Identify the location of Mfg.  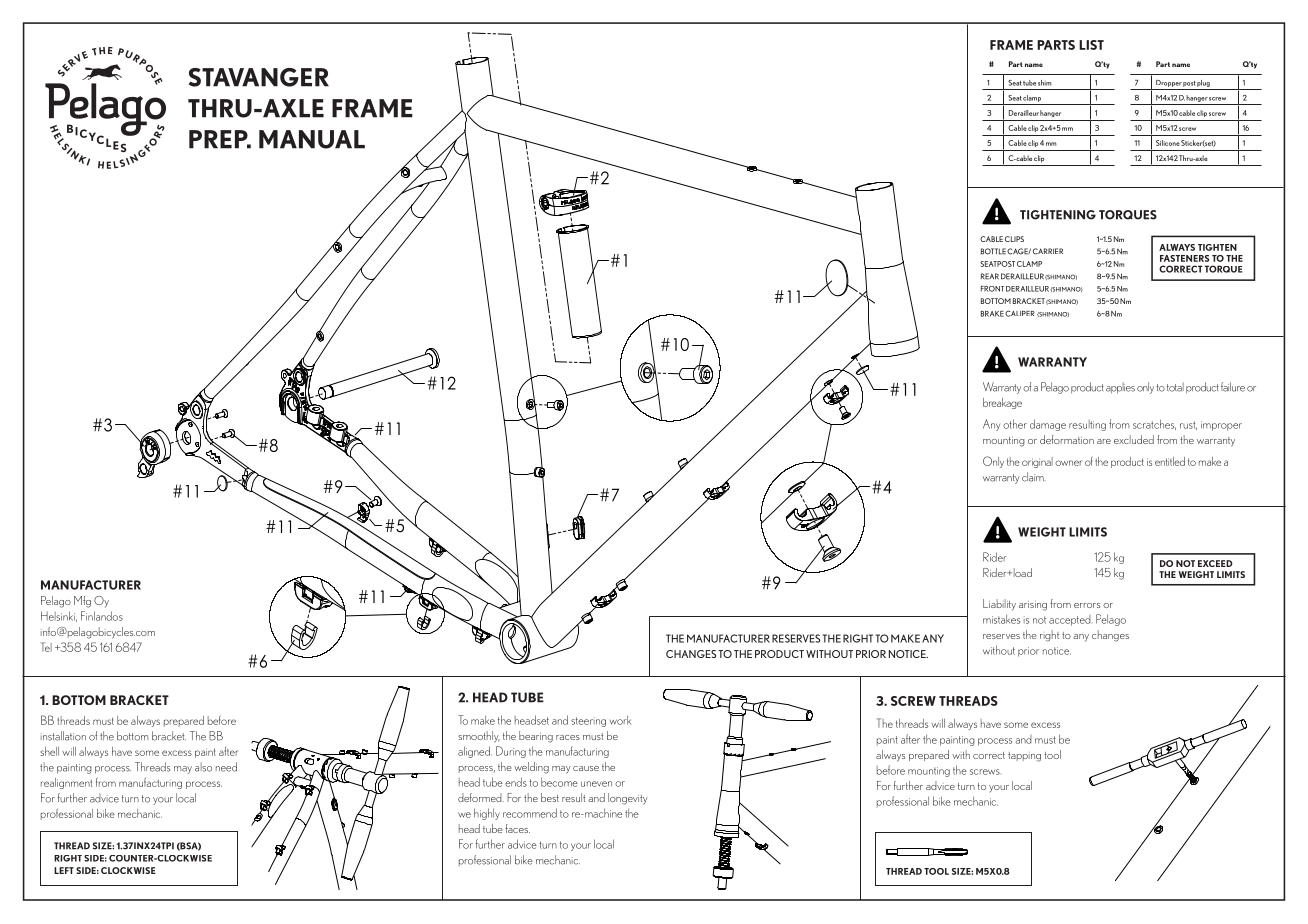
(82, 602).
